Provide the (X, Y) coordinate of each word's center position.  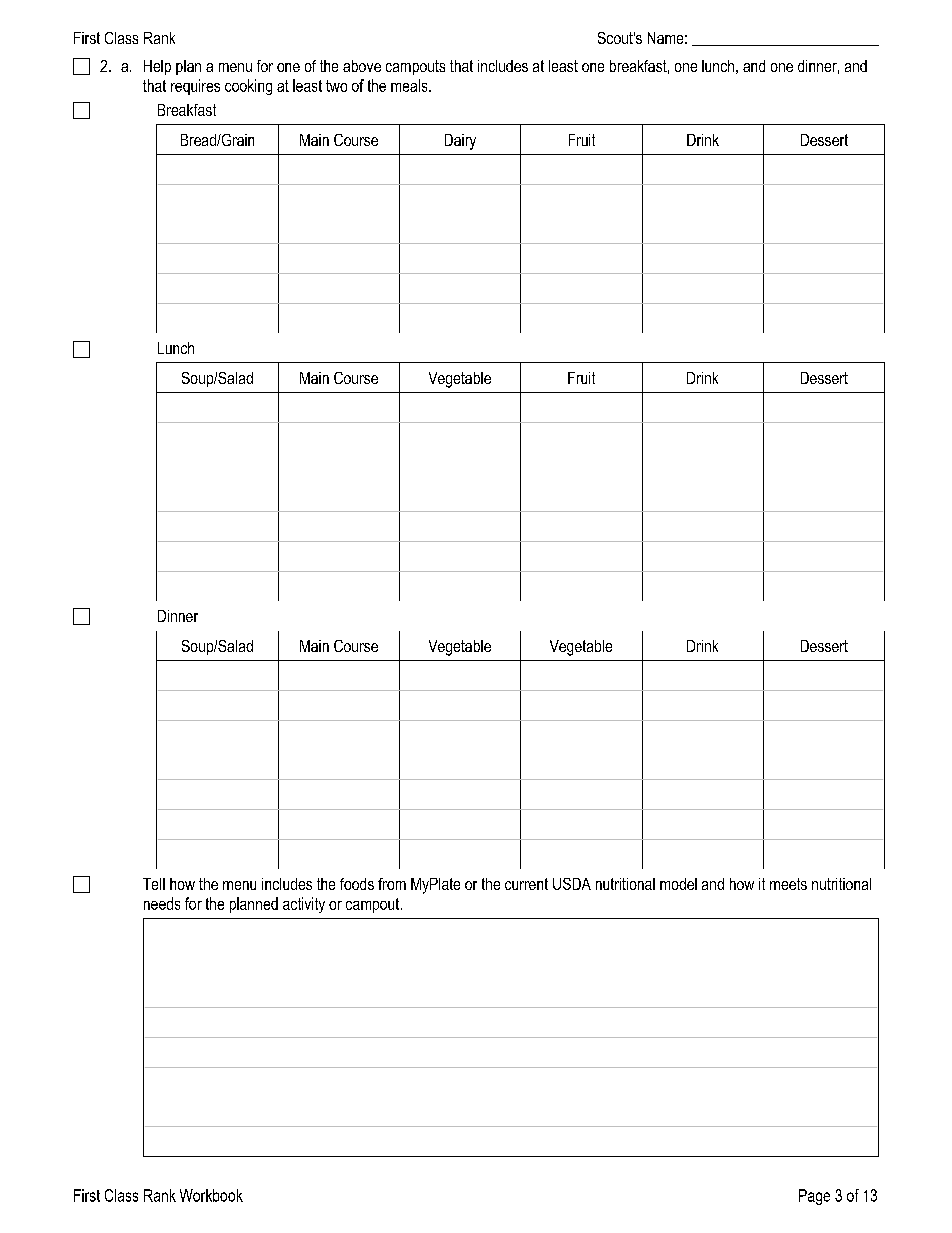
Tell (154, 884)
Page (814, 1197)
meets (788, 884)
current (526, 884)
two (336, 86)
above (362, 66)
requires (195, 87)
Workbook (211, 1195)
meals (410, 85)
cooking (248, 87)
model (678, 884)
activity (304, 905)
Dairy (460, 142)
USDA (572, 884)
